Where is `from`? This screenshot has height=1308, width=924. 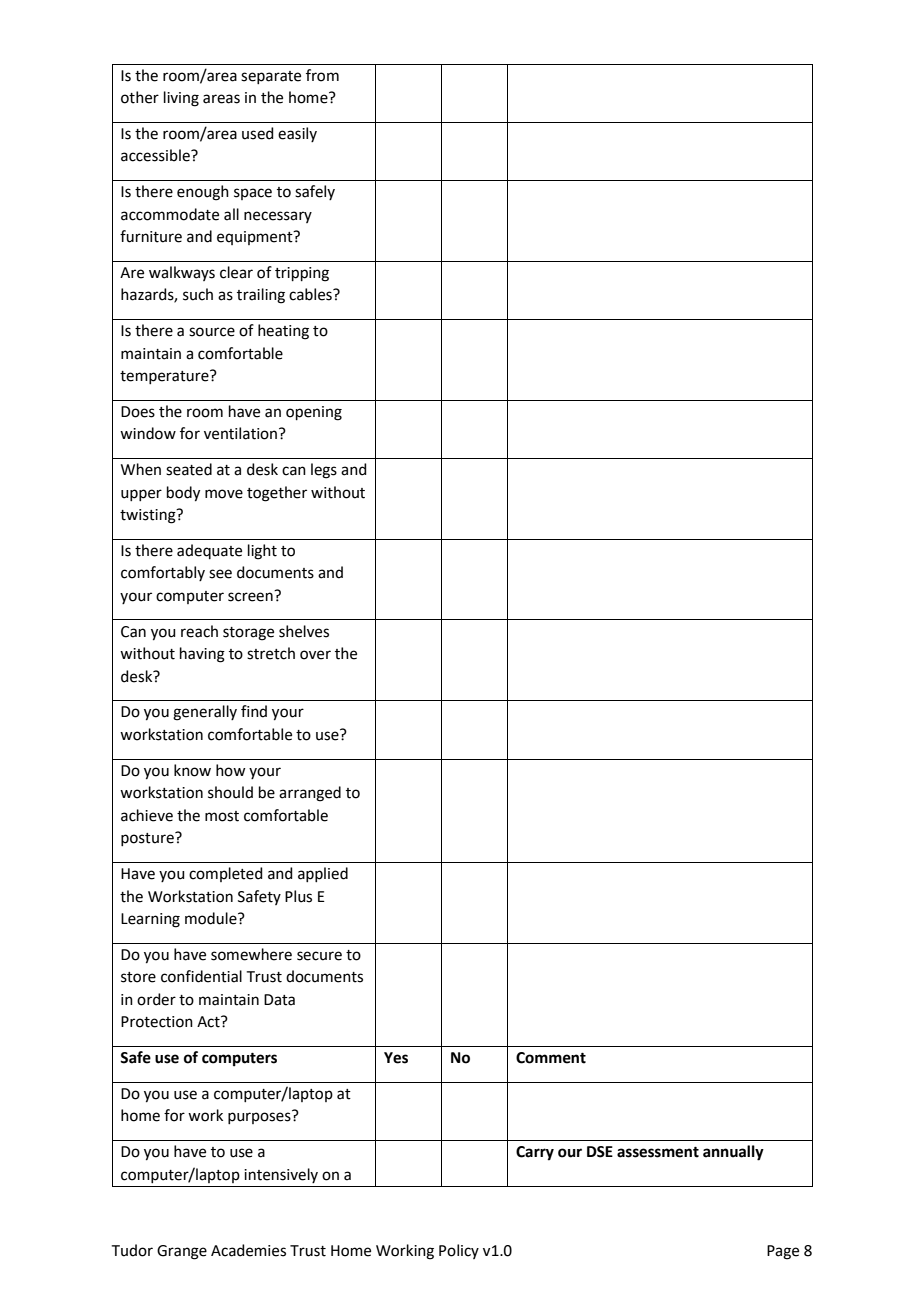
from is located at coordinates (322, 75).
